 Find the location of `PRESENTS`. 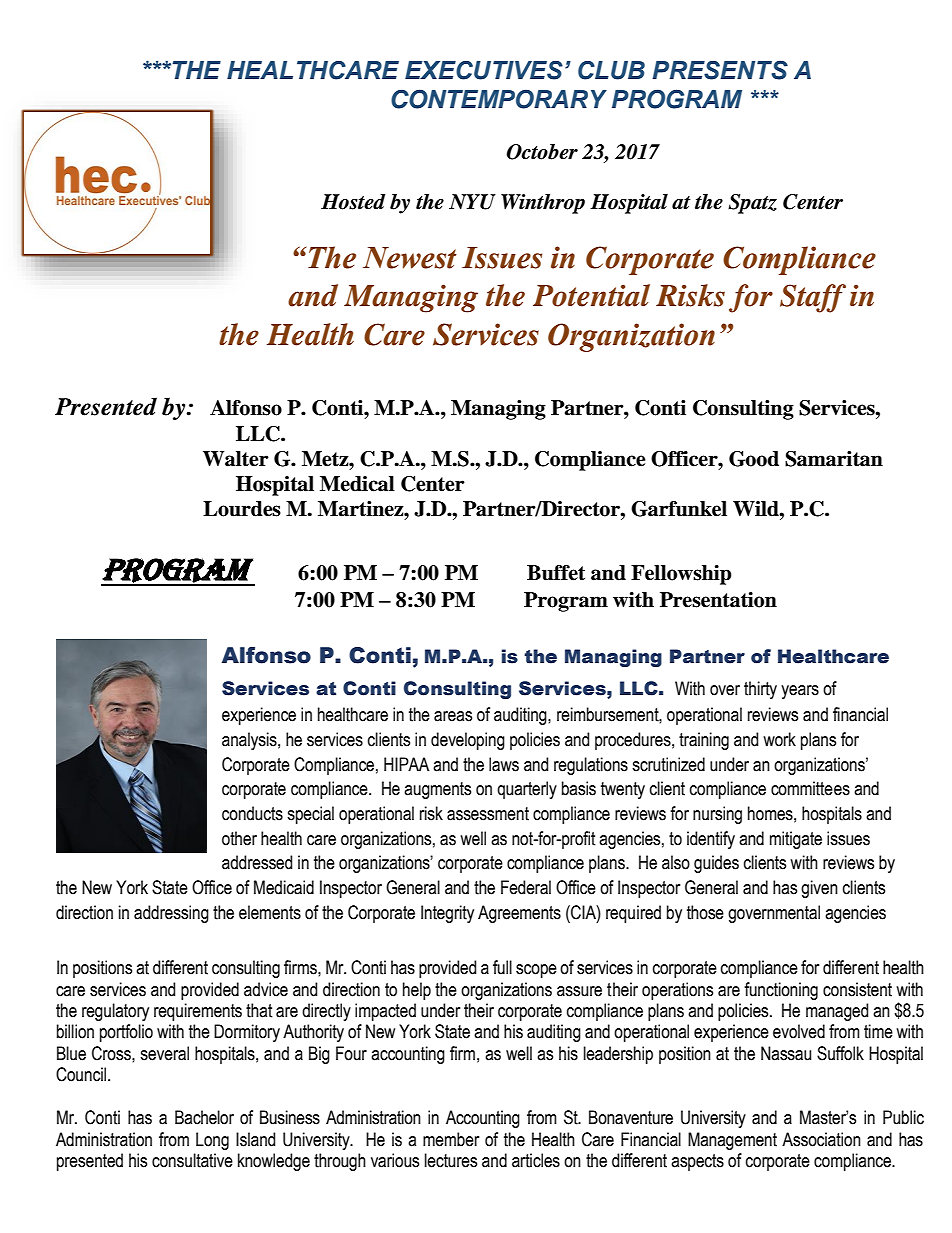

PRESENTS is located at coordinates (720, 70).
